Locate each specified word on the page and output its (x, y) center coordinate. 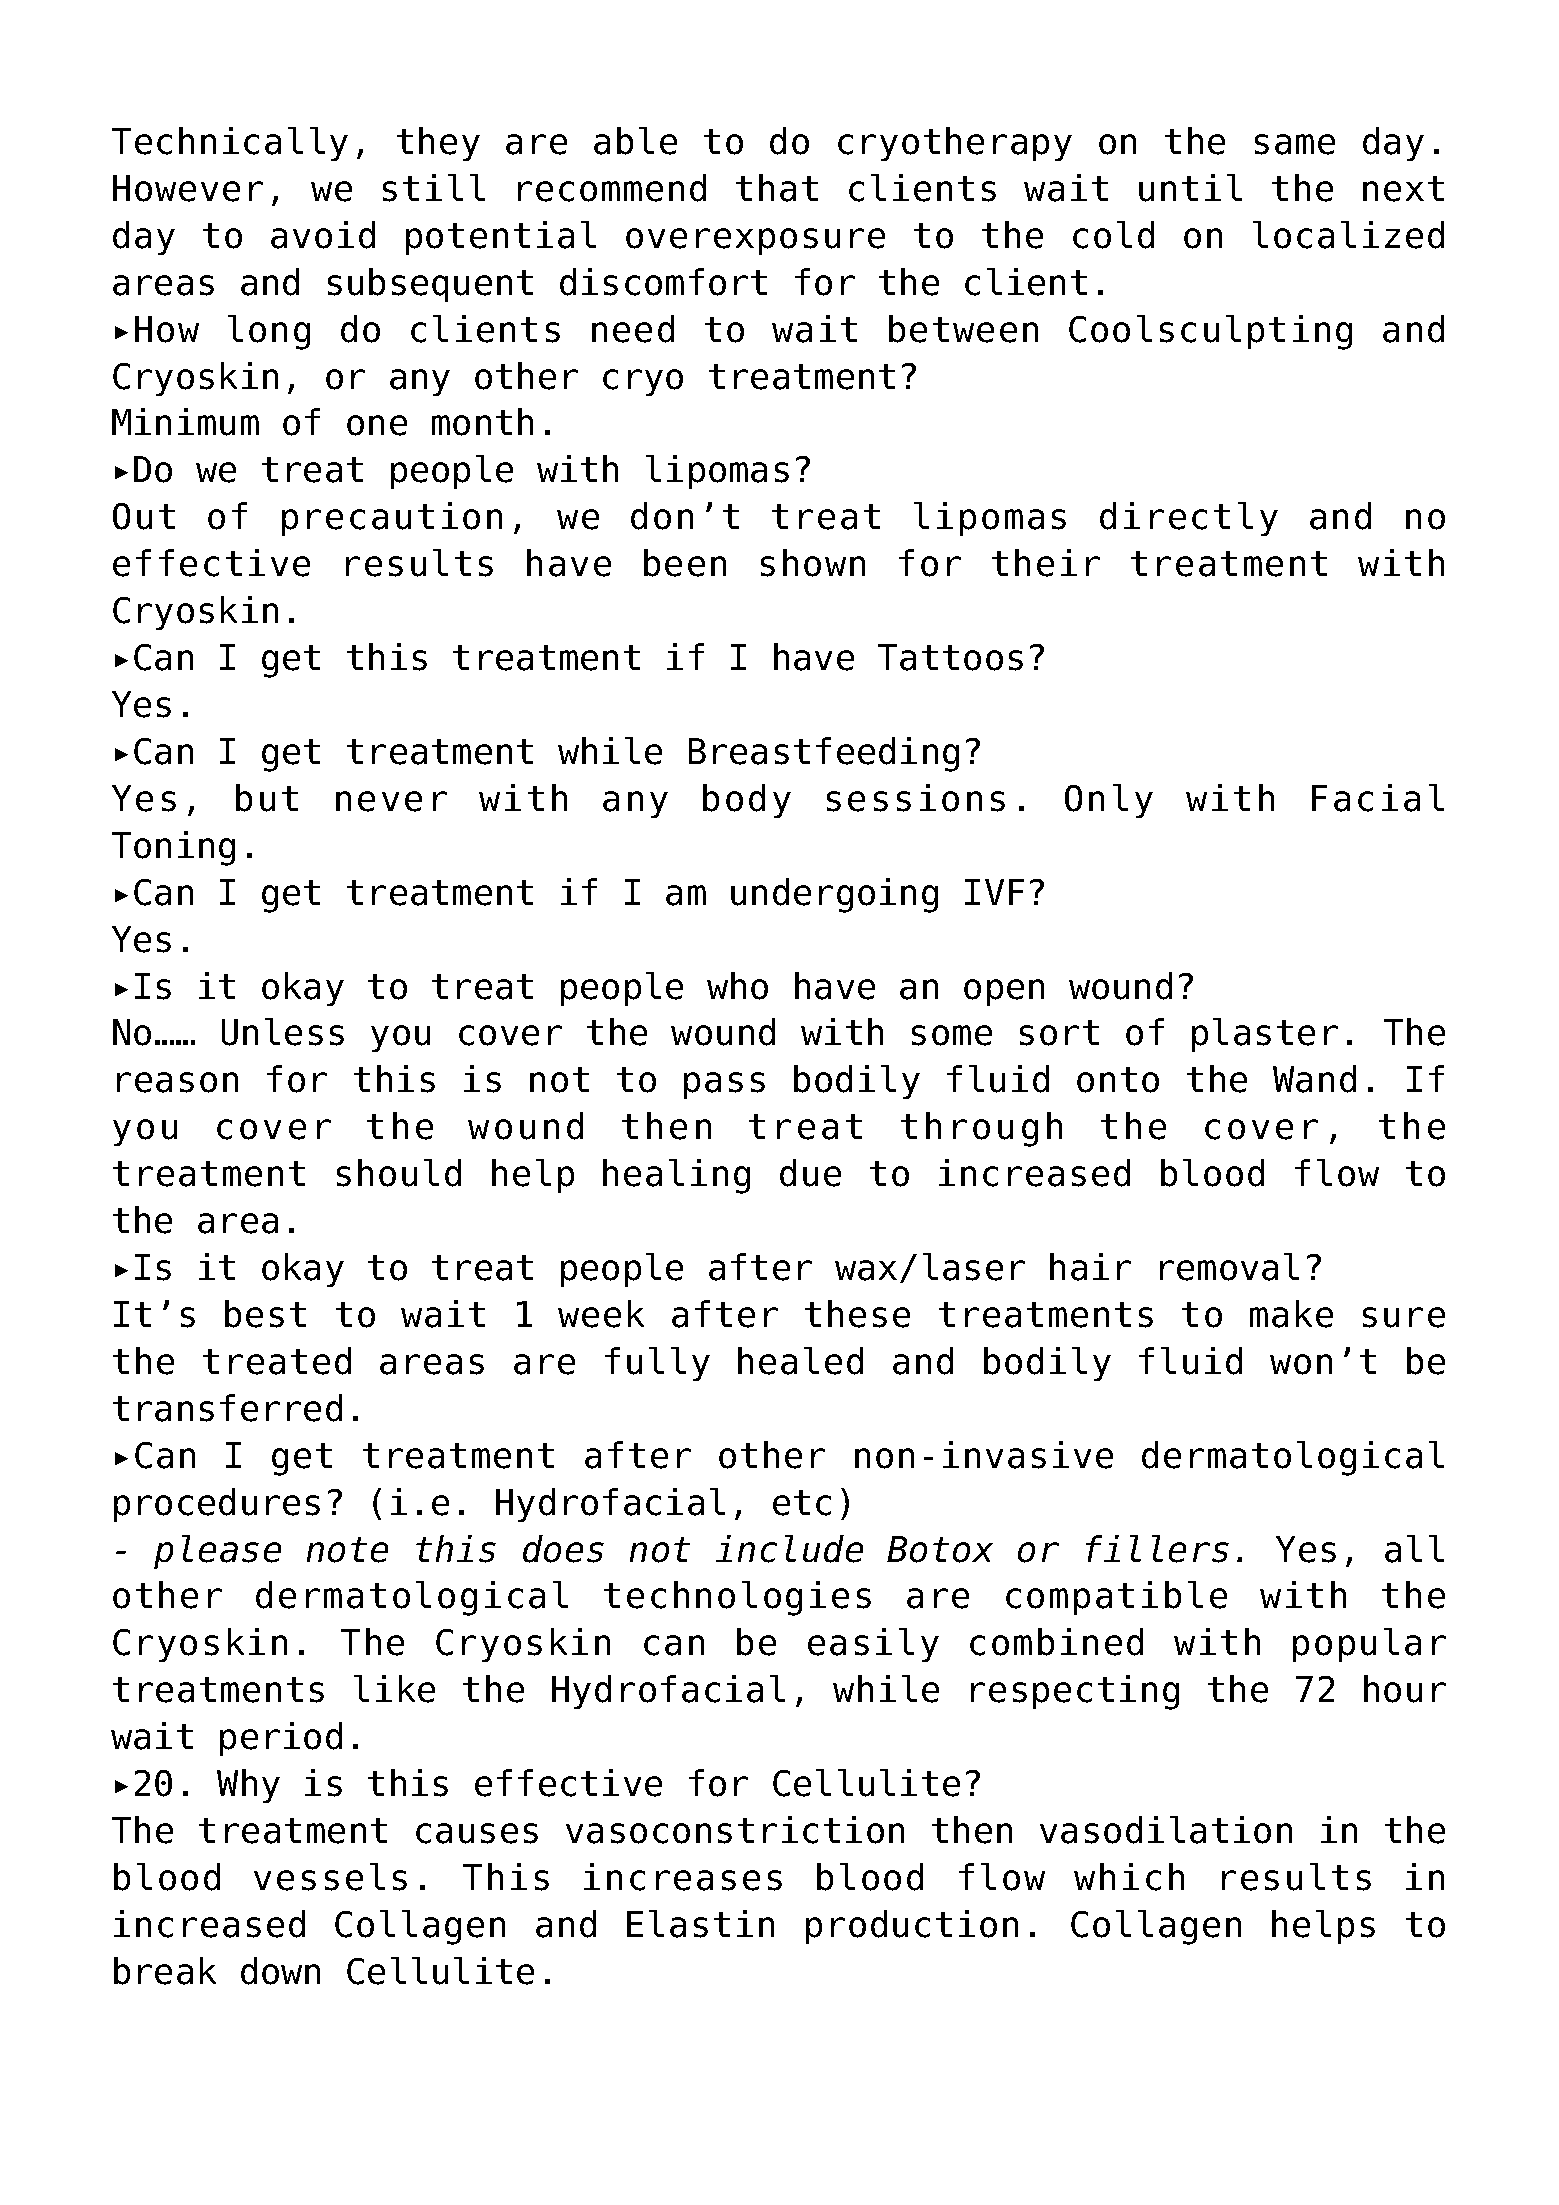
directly (1189, 519)
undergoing (834, 895)
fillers (1157, 1549)
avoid (323, 235)
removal (1229, 1267)
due (810, 1173)
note (347, 1550)
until (1190, 188)
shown (813, 563)
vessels (330, 1877)
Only (1109, 801)
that (777, 188)
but (267, 798)
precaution (392, 519)
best (265, 1314)
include (789, 1549)
